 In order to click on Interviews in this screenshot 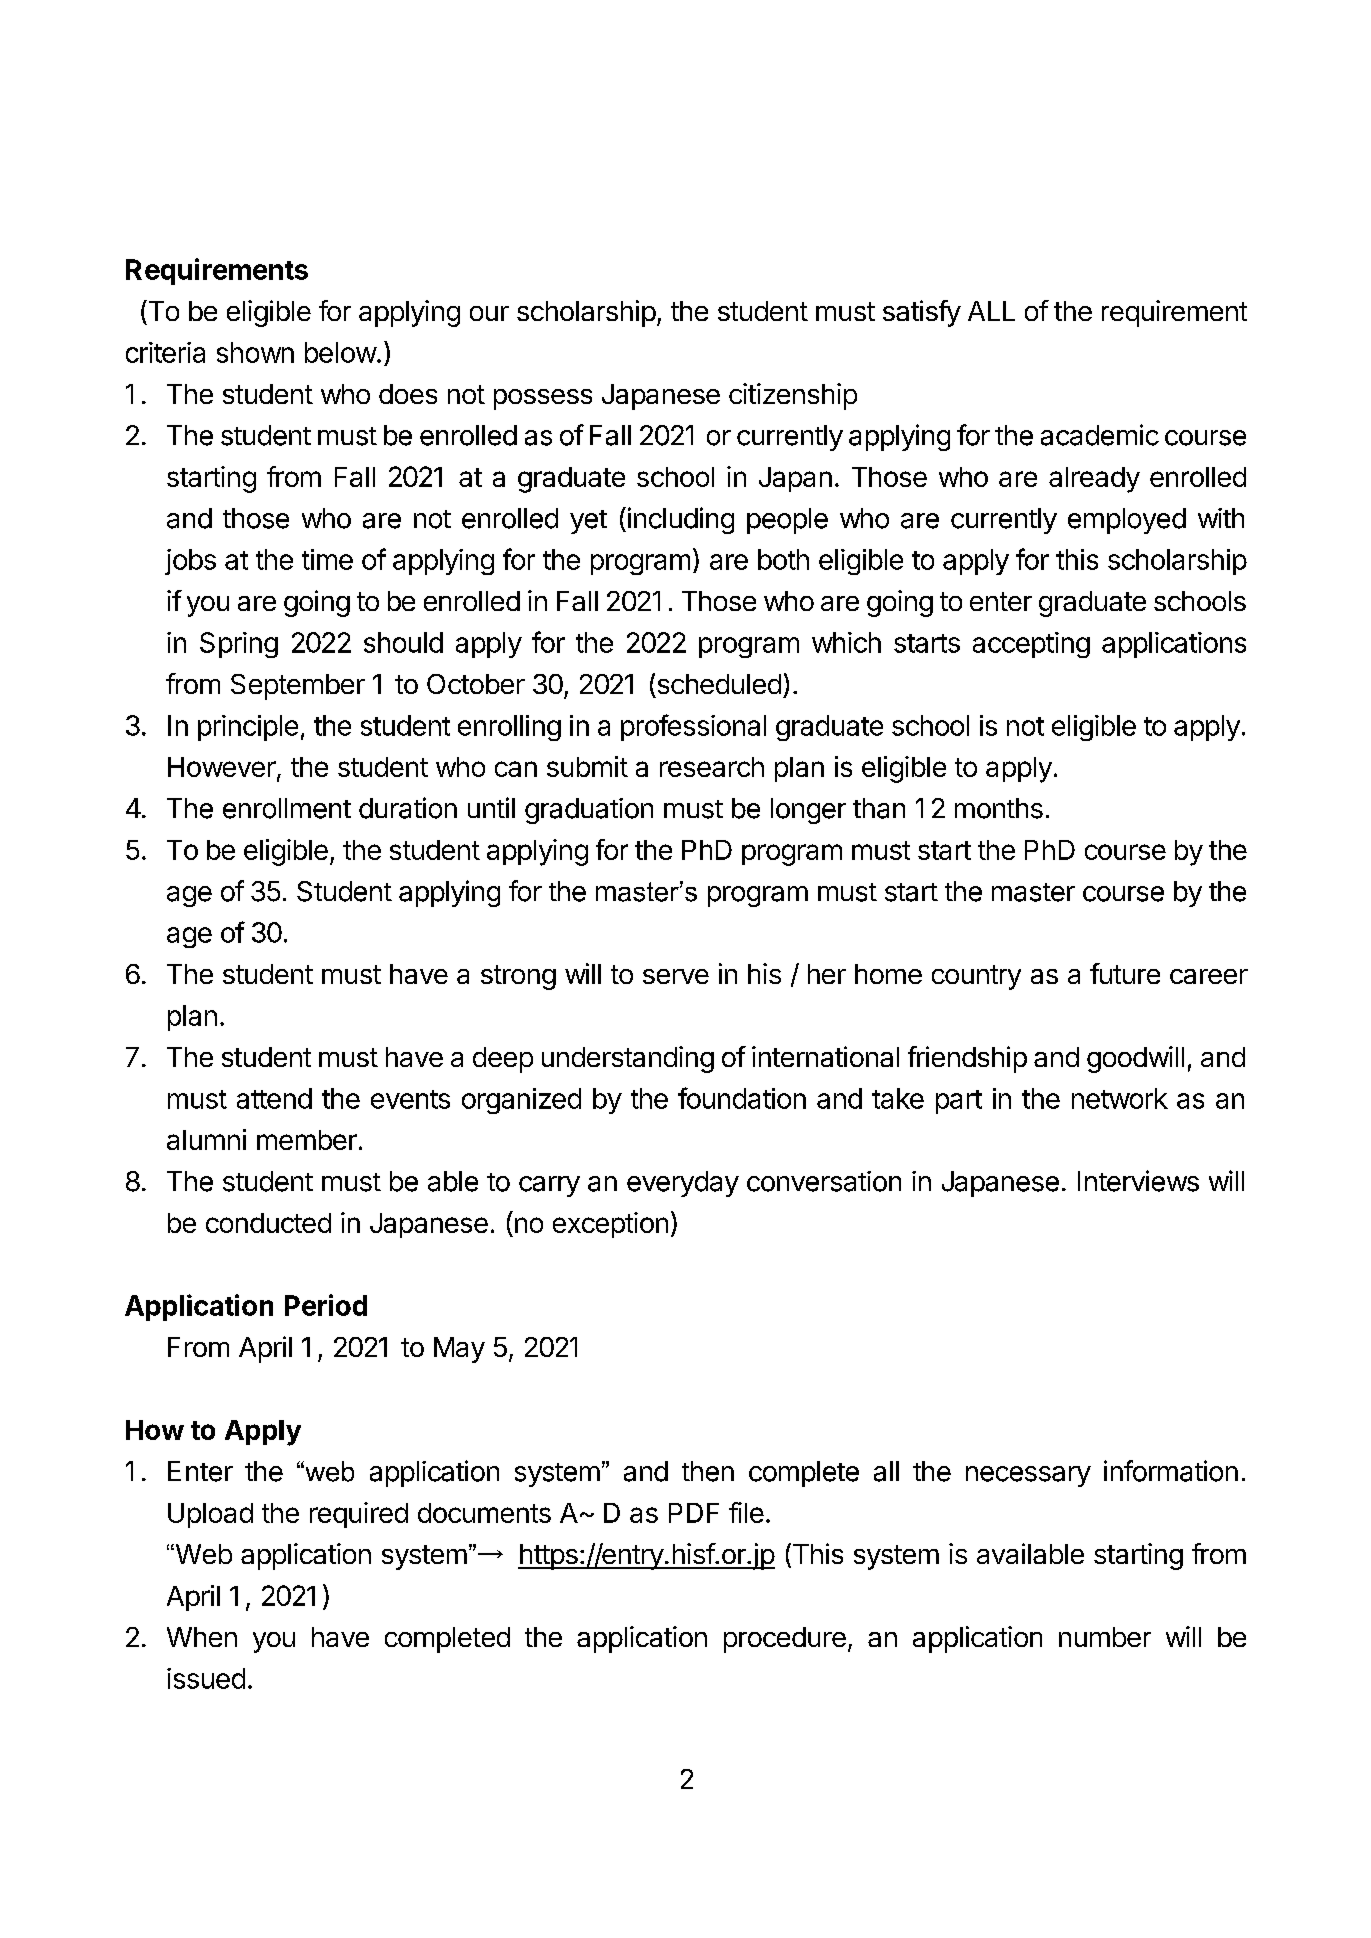, I will do `click(1138, 1181)`.
